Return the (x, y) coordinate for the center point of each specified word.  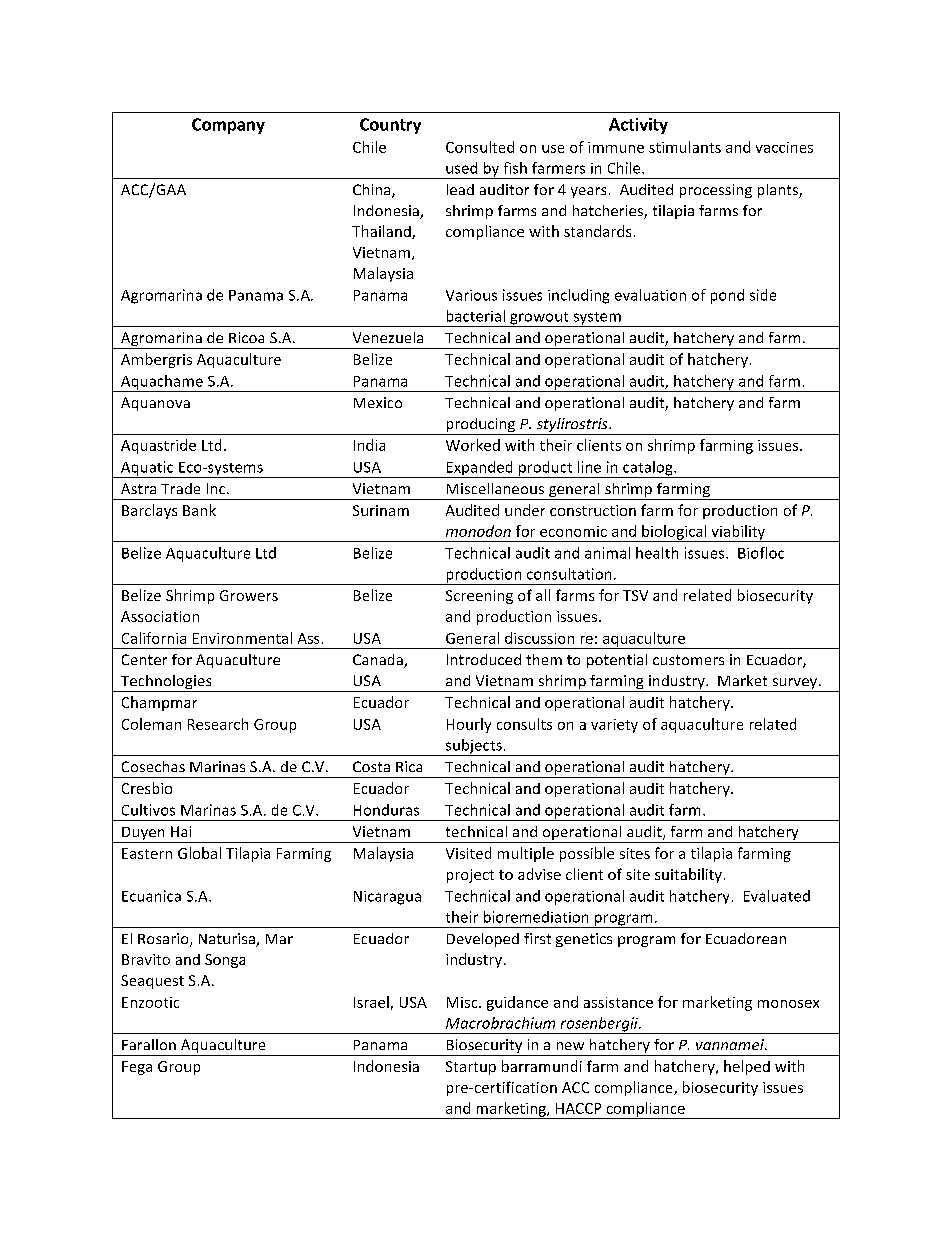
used (461, 168)
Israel (371, 1002)
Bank (199, 510)
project (470, 876)
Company (228, 126)
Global (199, 853)
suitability (688, 875)
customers (688, 660)
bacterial (476, 316)
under (525, 510)
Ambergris (156, 360)
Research (218, 724)
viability (738, 533)
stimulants (685, 147)
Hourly (469, 725)
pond (727, 296)
